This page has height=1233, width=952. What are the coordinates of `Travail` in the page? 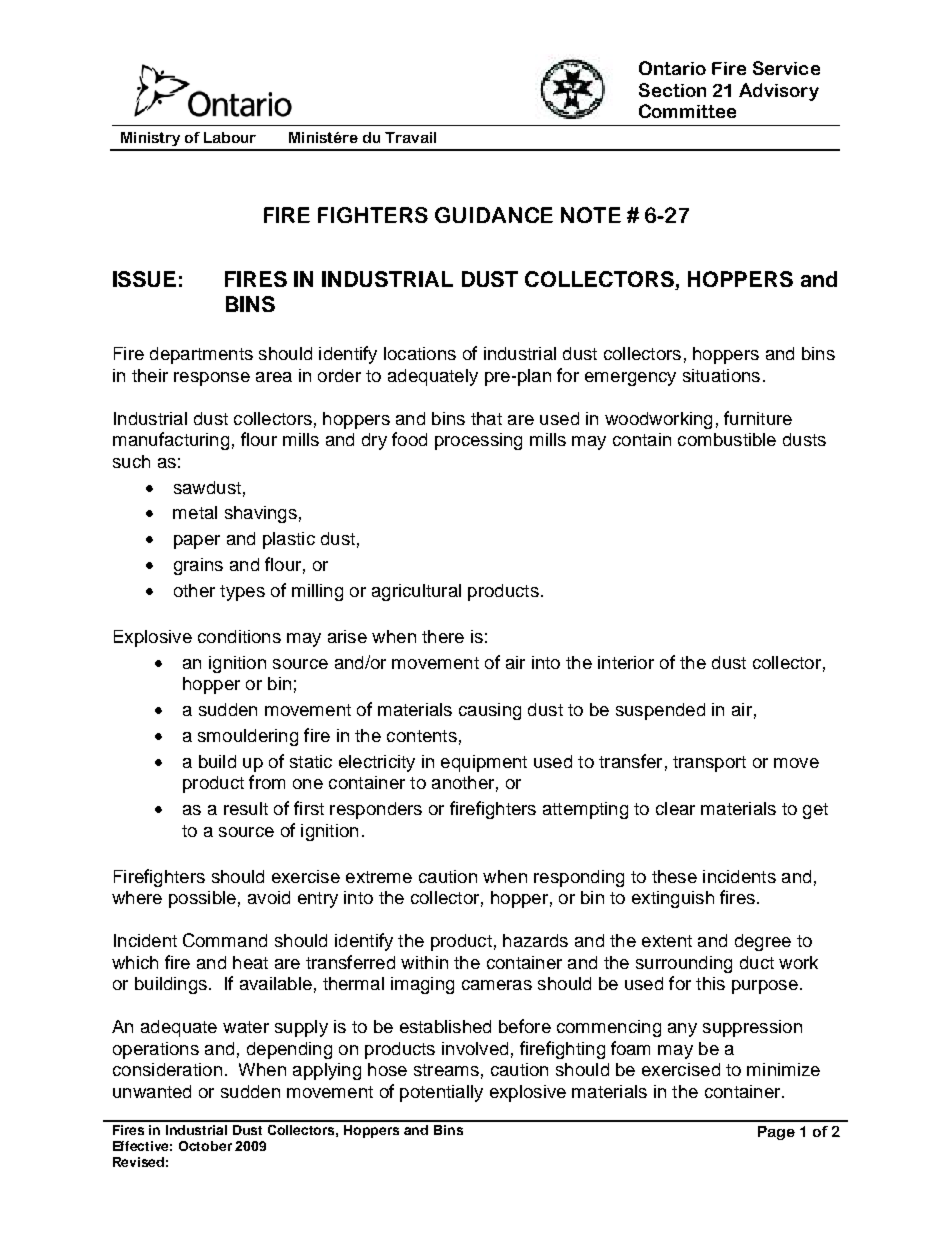 It's located at (410, 137).
